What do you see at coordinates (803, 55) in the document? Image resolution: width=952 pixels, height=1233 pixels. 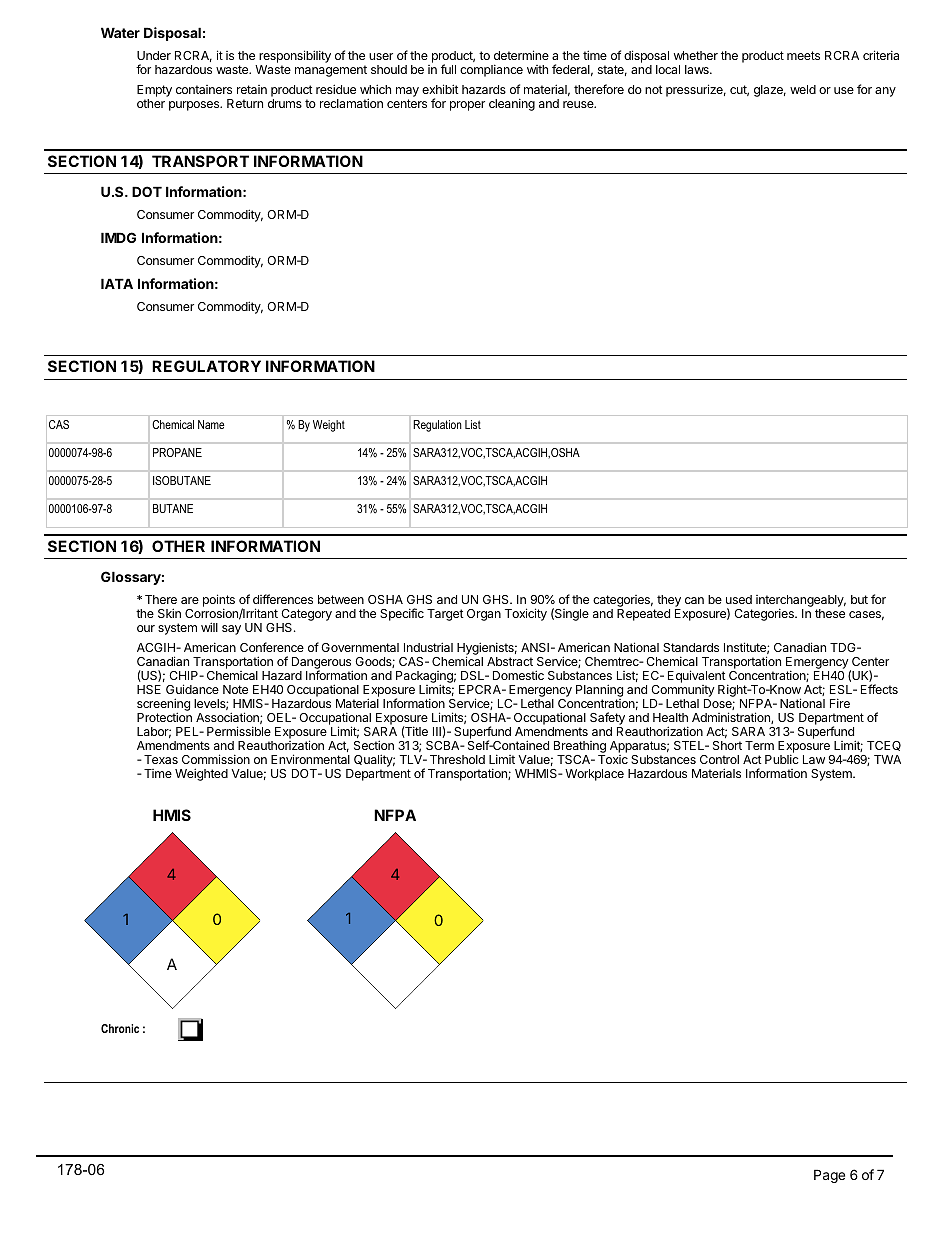 I see `meets` at bounding box center [803, 55].
